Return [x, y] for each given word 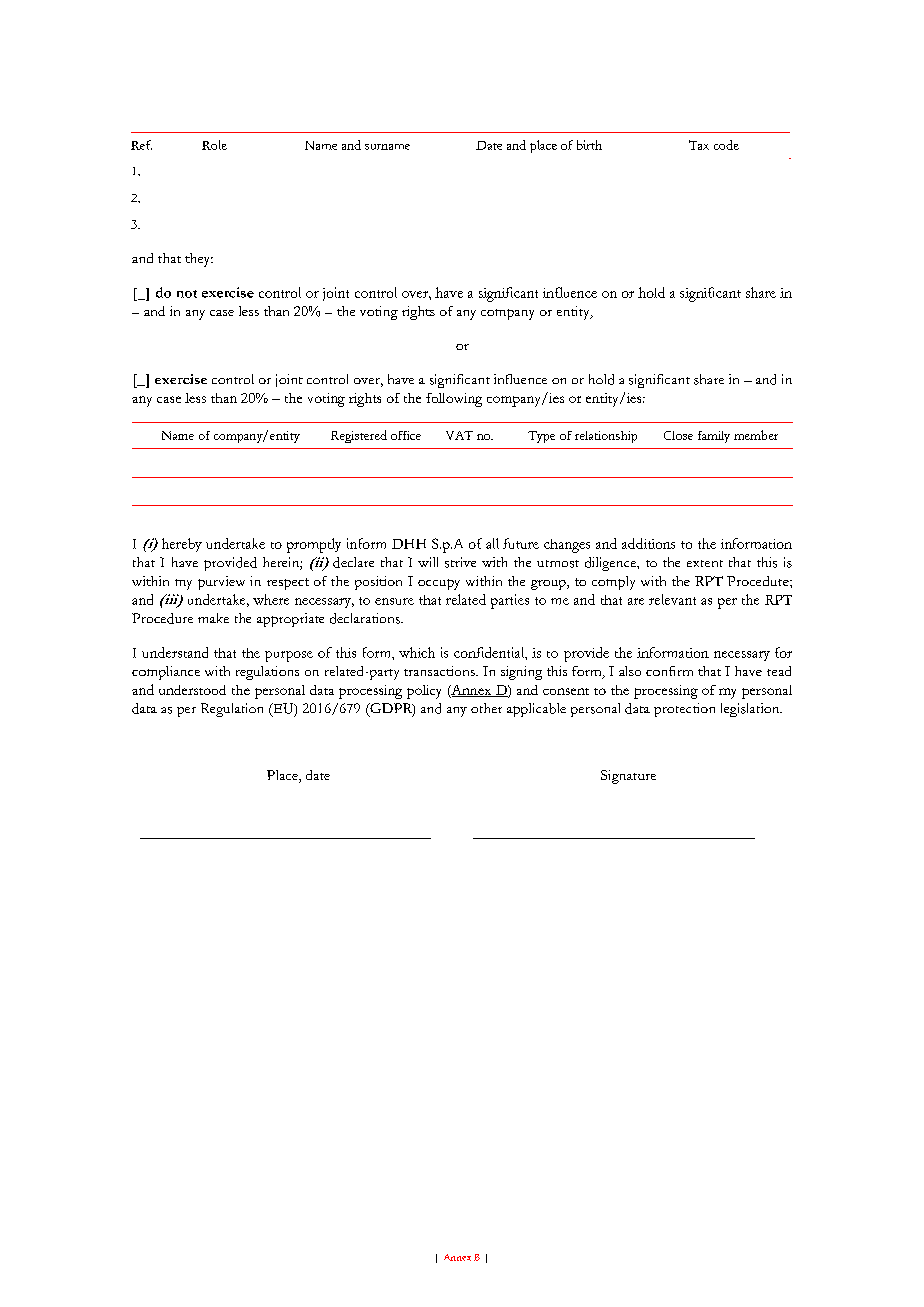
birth [589, 145]
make [213, 618]
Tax [699, 145]
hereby [182, 545]
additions [648, 543]
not [187, 294]
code [726, 145]
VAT [459, 435]
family [714, 437]
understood [192, 690]
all [492, 543]
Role [214, 145]
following [454, 400]
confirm [669, 671]
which [417, 652]
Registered [359, 436]
